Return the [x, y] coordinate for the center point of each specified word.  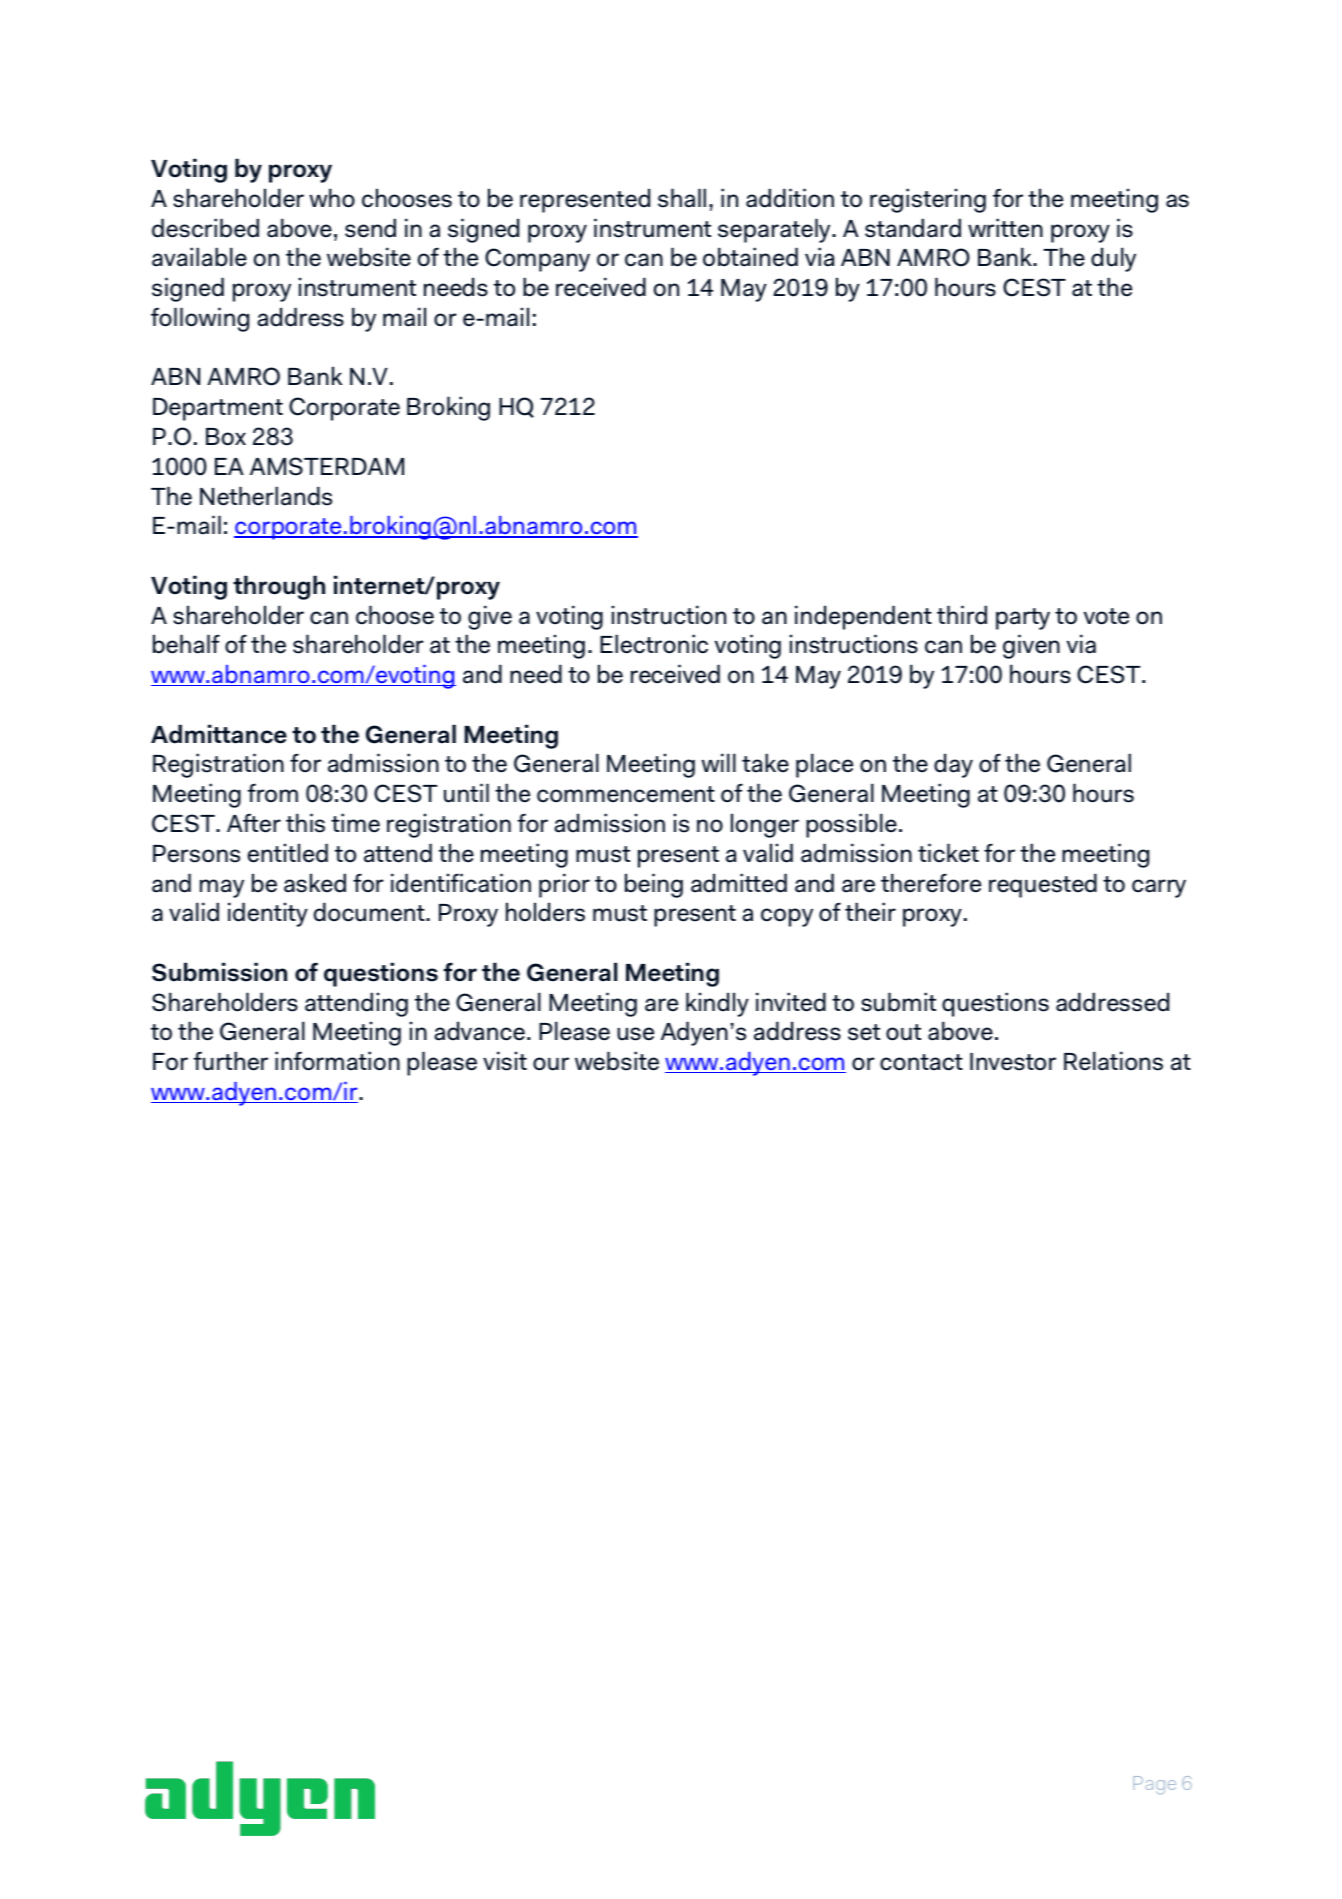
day [953, 765]
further [231, 1061]
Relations [1113, 1061]
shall [682, 198]
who [332, 198]
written [1005, 228]
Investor [1013, 1062]
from [273, 793]
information [337, 1061]
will [718, 762]
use [635, 1034]
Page [1154, 1785]
